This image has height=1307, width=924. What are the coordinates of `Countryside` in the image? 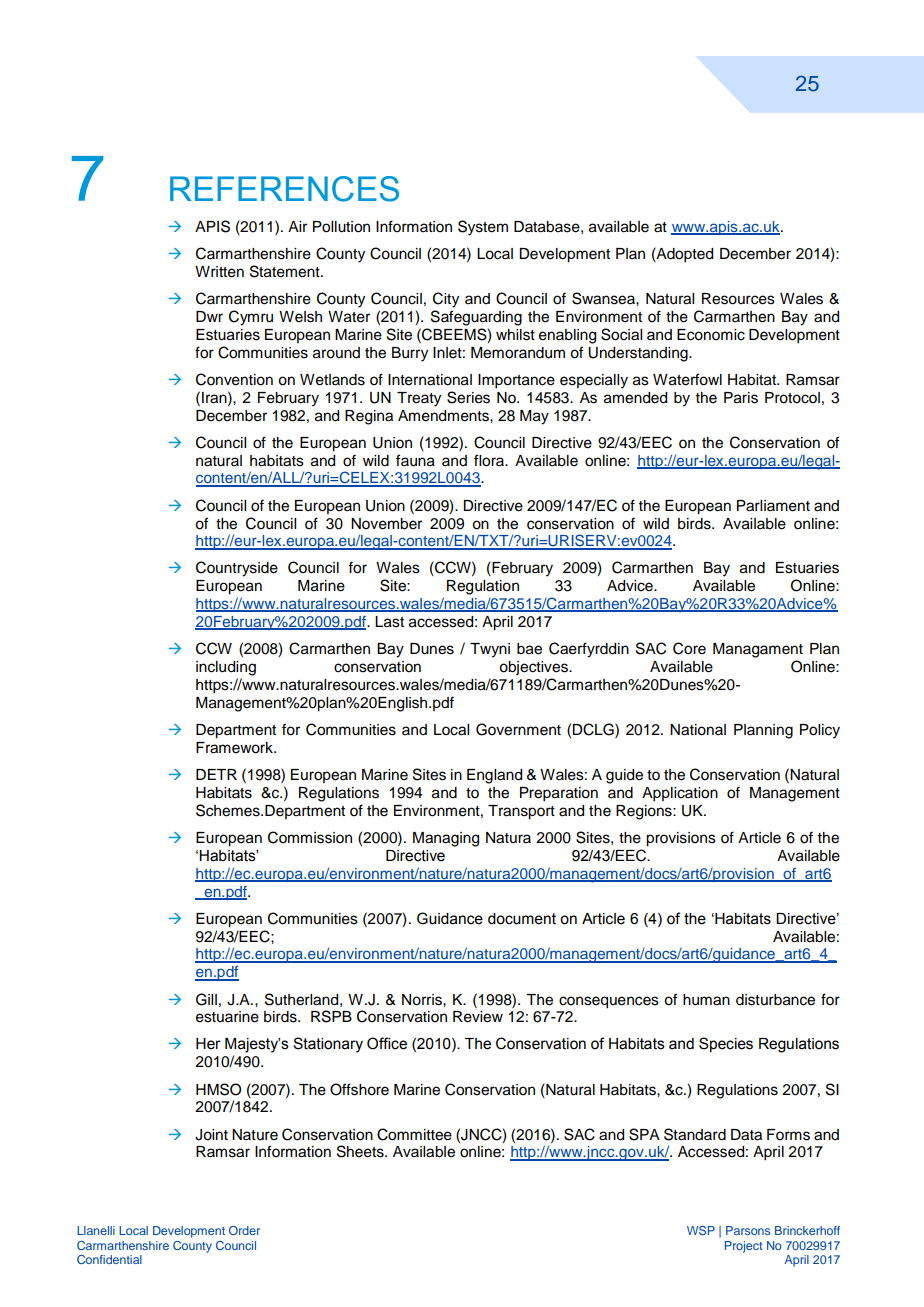 It's located at (237, 569).
